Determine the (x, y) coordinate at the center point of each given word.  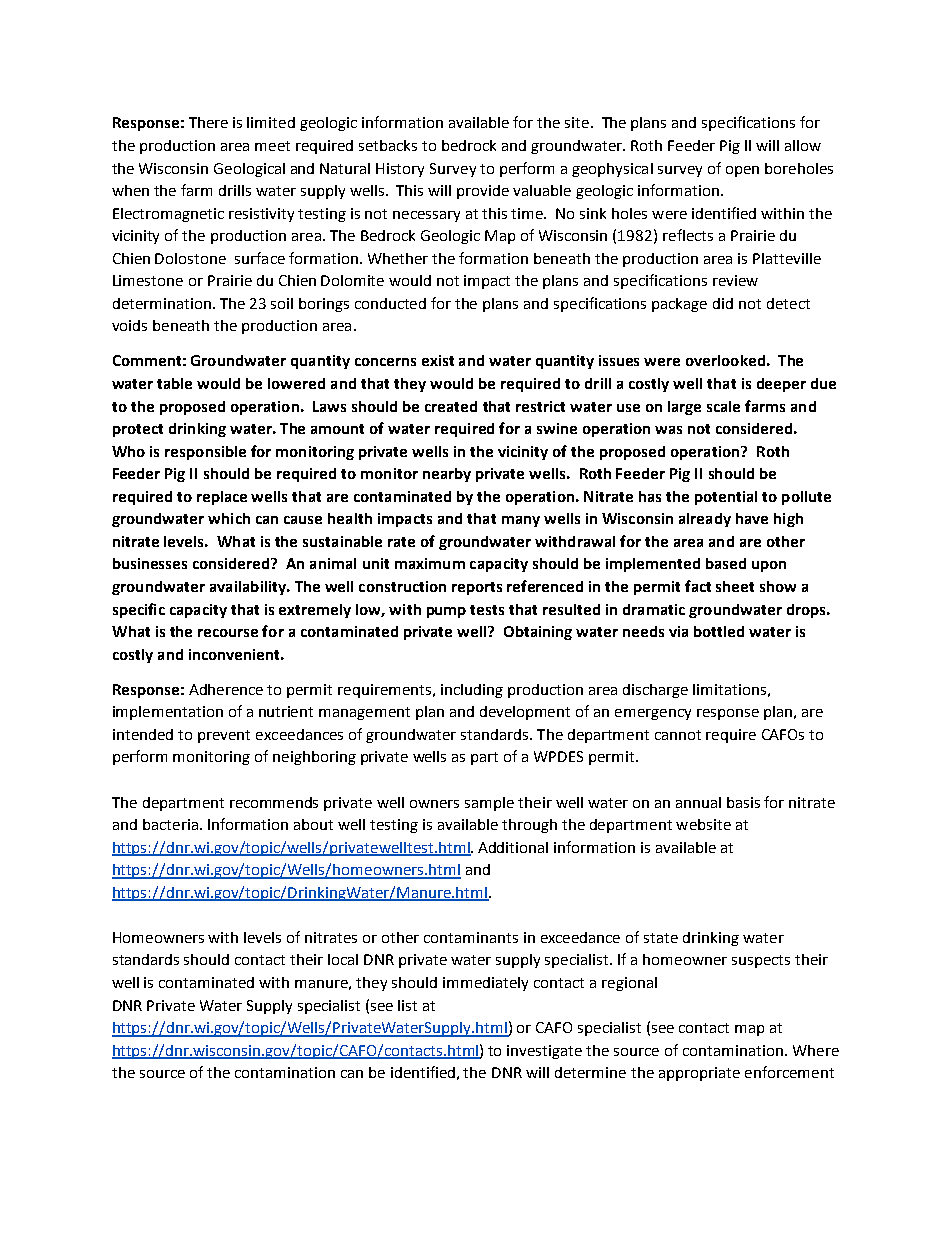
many (521, 521)
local (343, 959)
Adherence (226, 689)
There (208, 122)
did (723, 303)
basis (743, 802)
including (472, 691)
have (752, 518)
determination (162, 303)
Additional (513, 847)
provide (483, 192)
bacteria (170, 824)
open (742, 171)
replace (222, 498)
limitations (729, 689)
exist (438, 360)
